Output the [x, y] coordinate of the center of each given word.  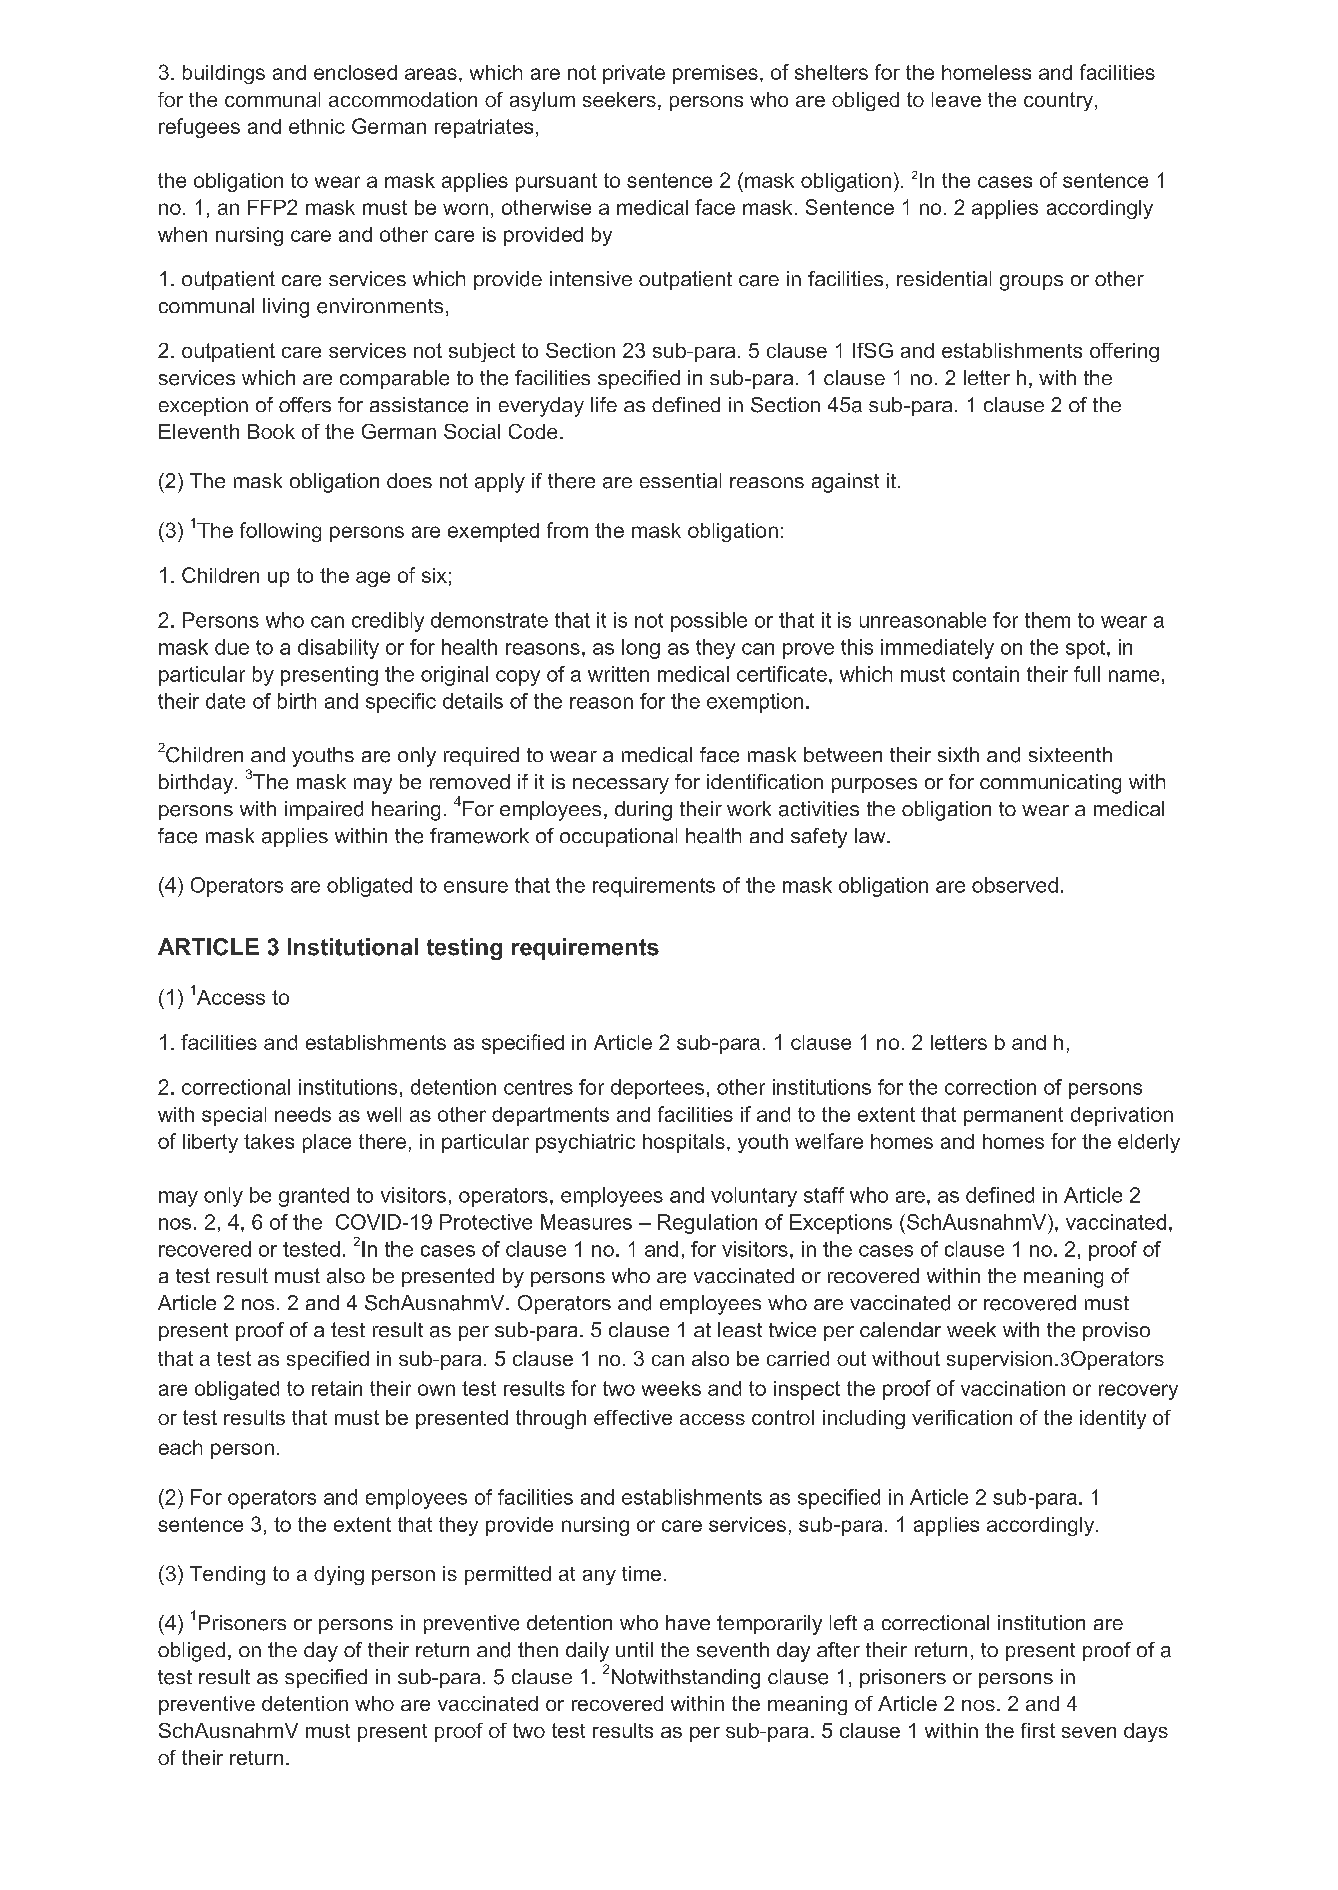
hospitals [684, 1143]
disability [338, 649]
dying [339, 1575]
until [634, 1649]
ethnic [317, 126]
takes [269, 1141]
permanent [1013, 1116]
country [1058, 101]
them [1047, 620]
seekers [619, 99]
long [641, 649]
